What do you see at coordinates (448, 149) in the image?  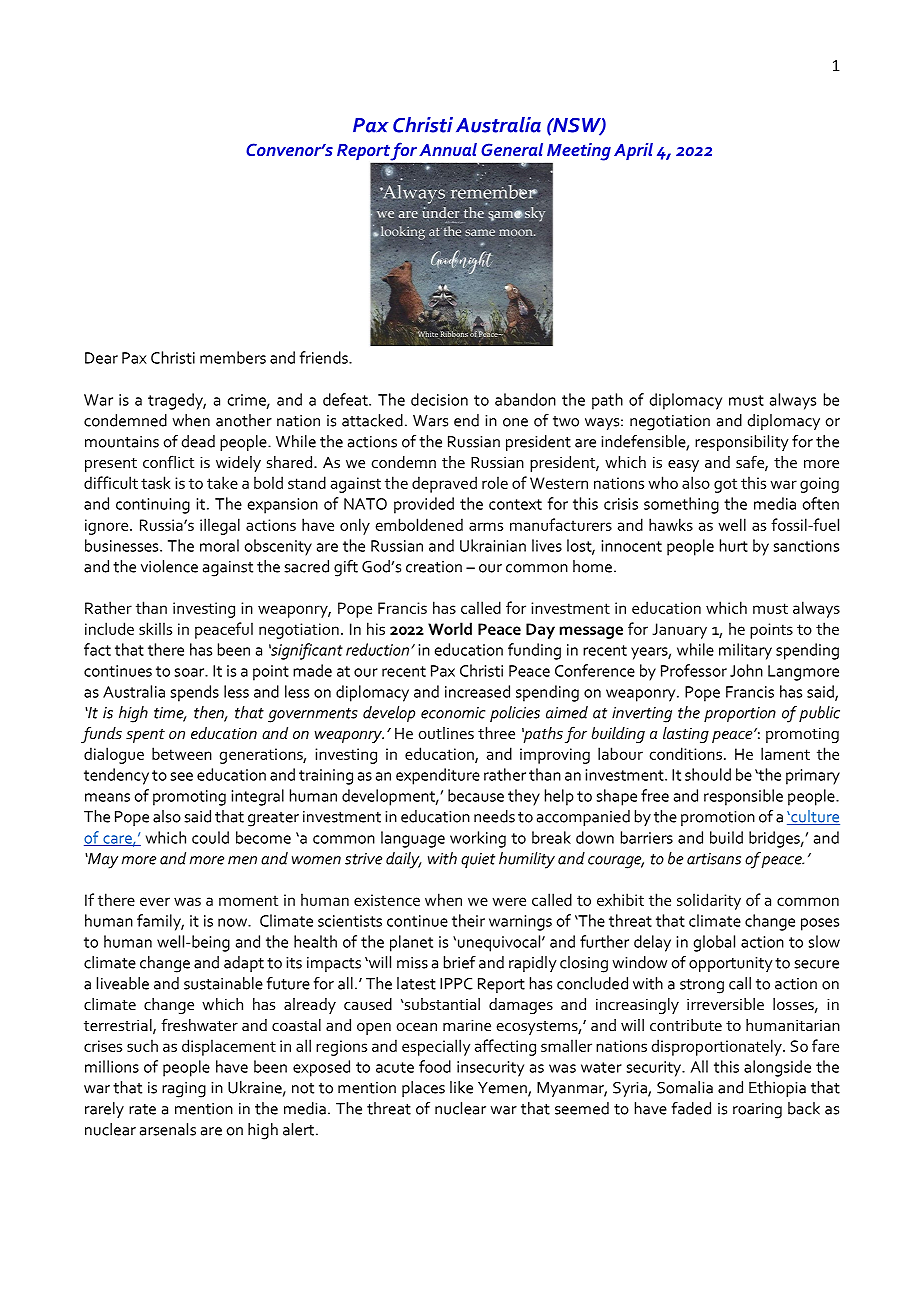 I see `Annual` at bounding box center [448, 149].
